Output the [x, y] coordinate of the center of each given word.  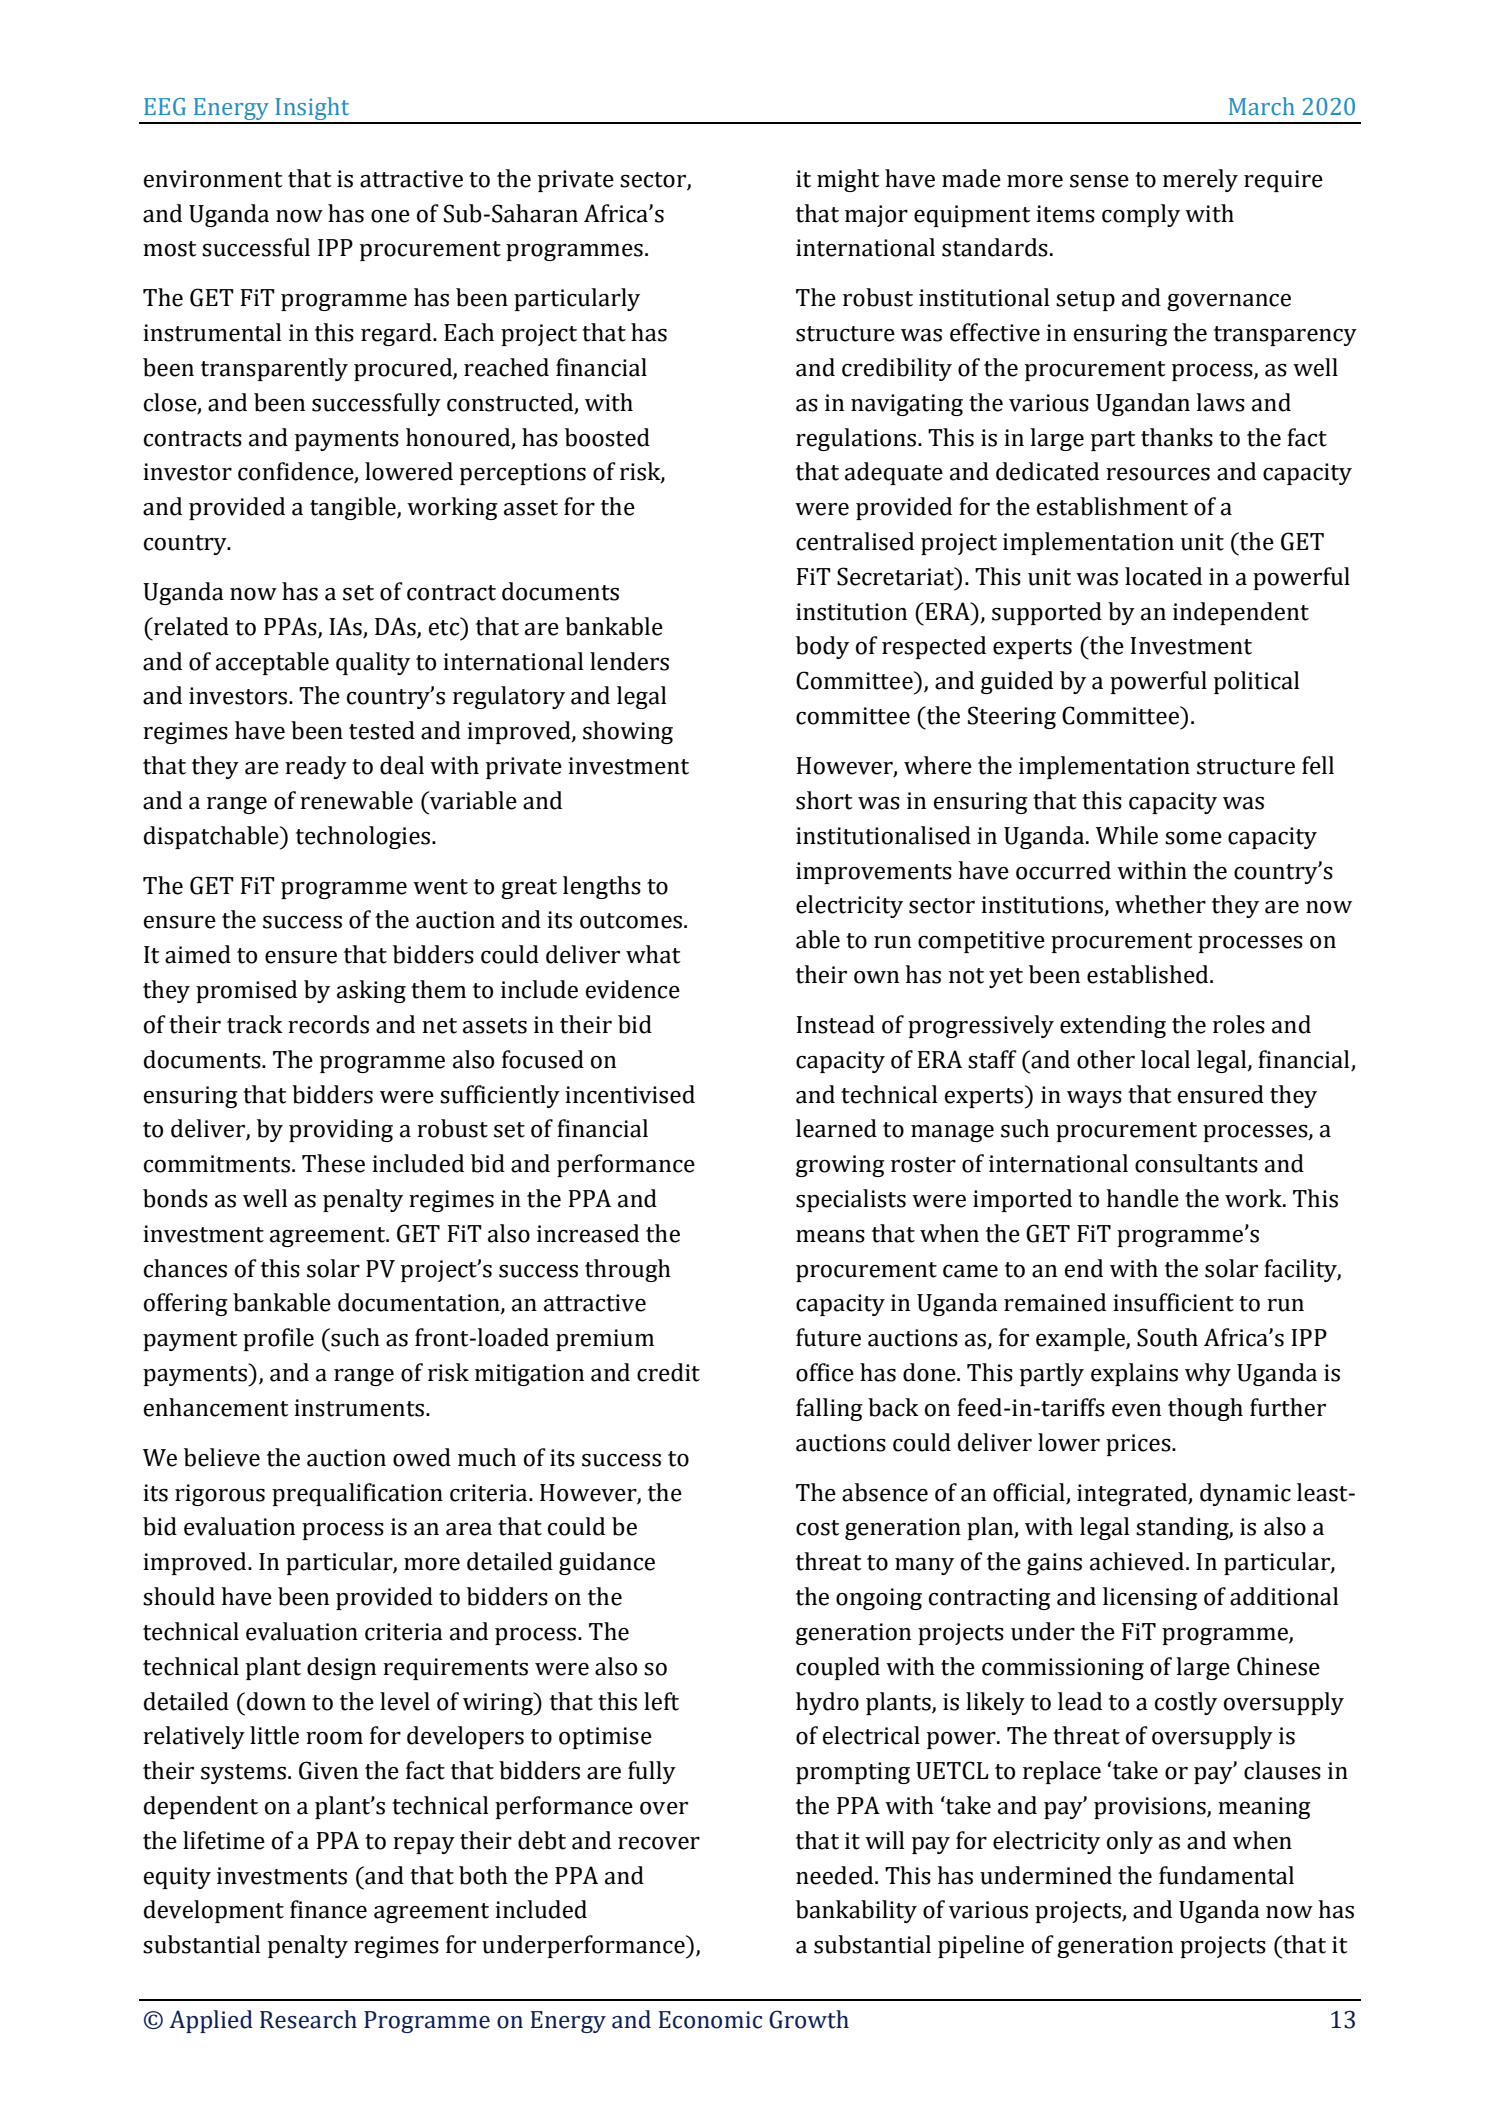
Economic [710, 2020]
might [848, 180]
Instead [836, 1024]
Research [308, 2019]
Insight [312, 110]
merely [1200, 180]
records [328, 1024]
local [1165, 1059]
